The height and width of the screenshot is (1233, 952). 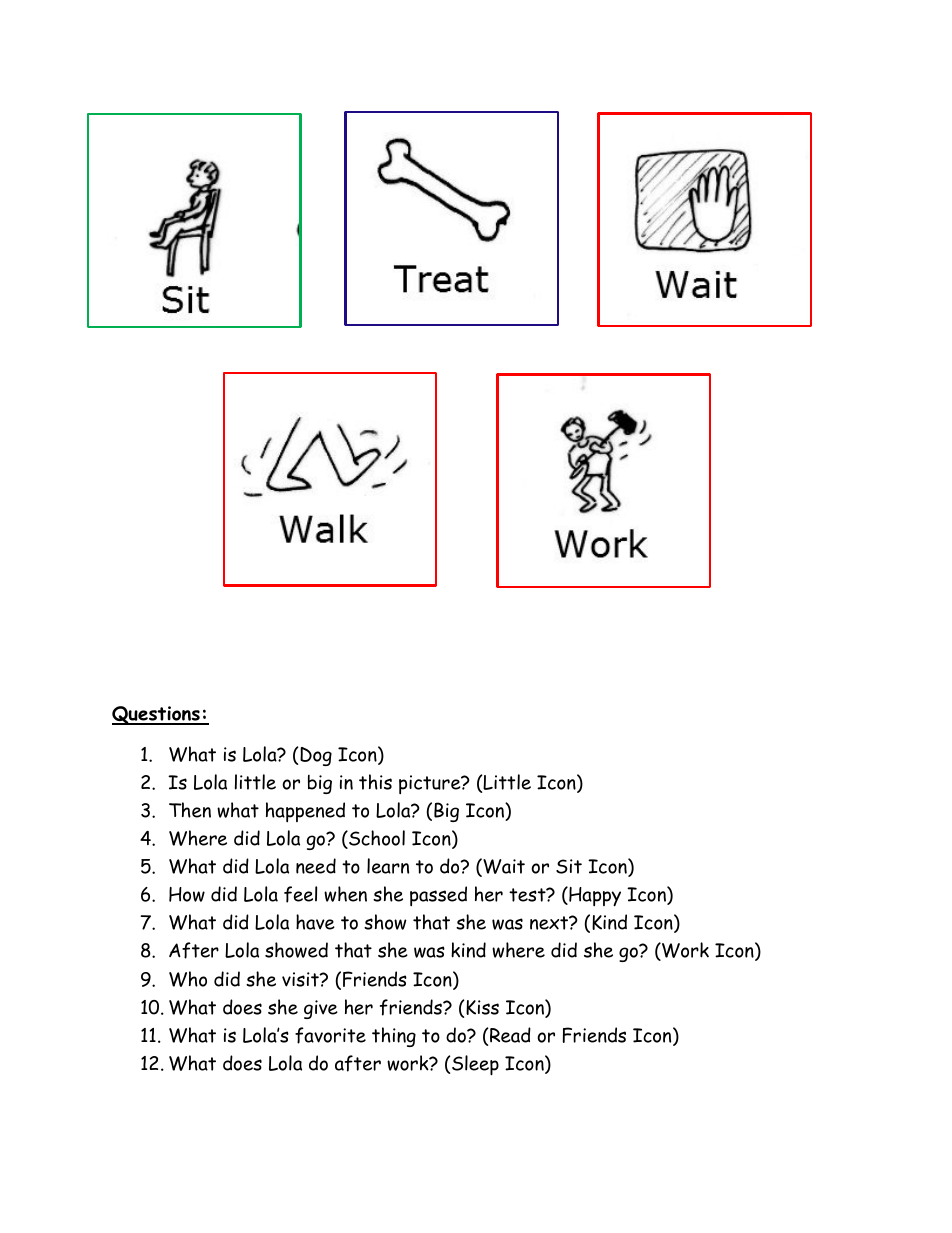 What do you see at coordinates (157, 715) in the screenshot?
I see `Questions` at bounding box center [157, 715].
